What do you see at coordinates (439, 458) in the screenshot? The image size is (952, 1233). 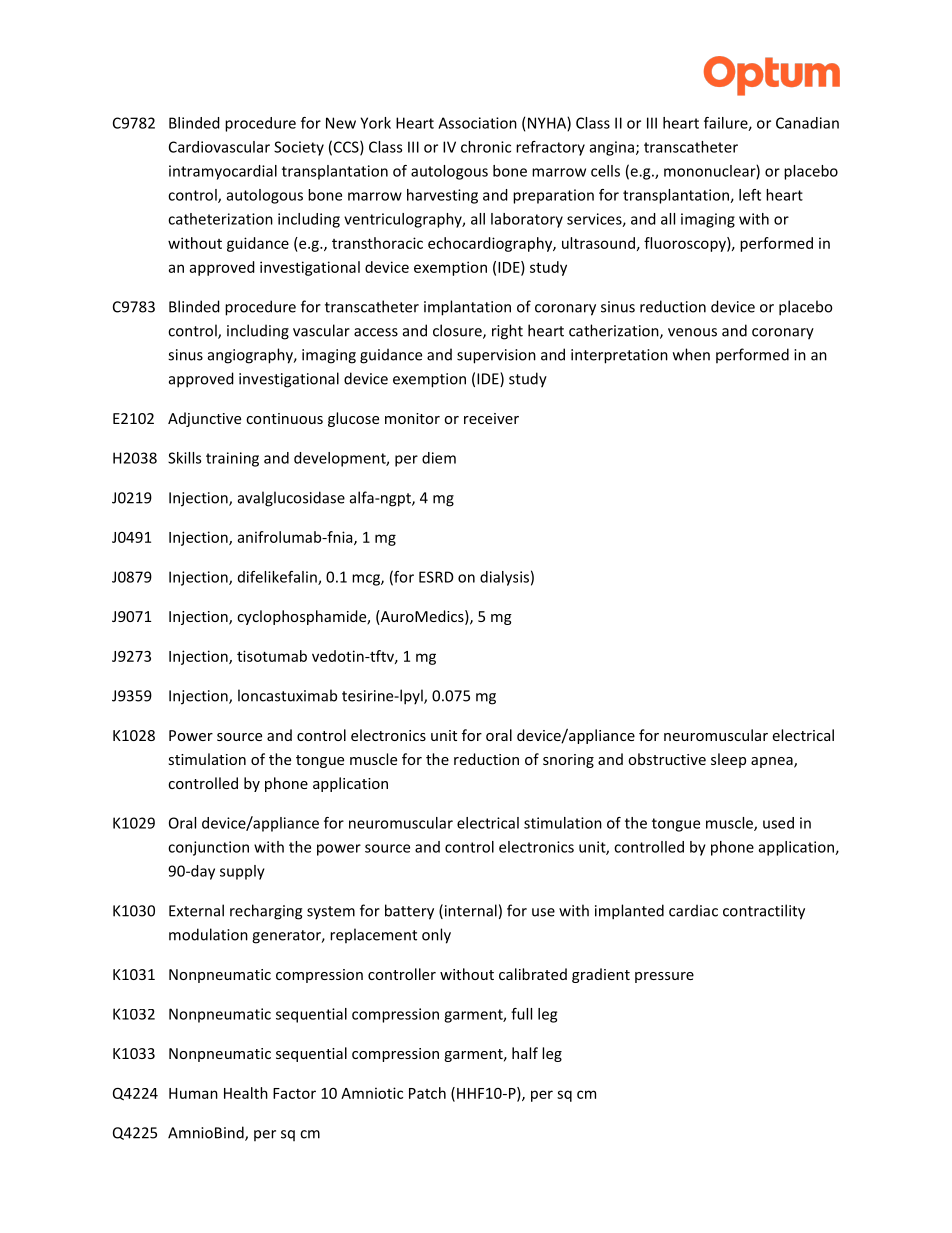 I see `diem` at bounding box center [439, 458].
